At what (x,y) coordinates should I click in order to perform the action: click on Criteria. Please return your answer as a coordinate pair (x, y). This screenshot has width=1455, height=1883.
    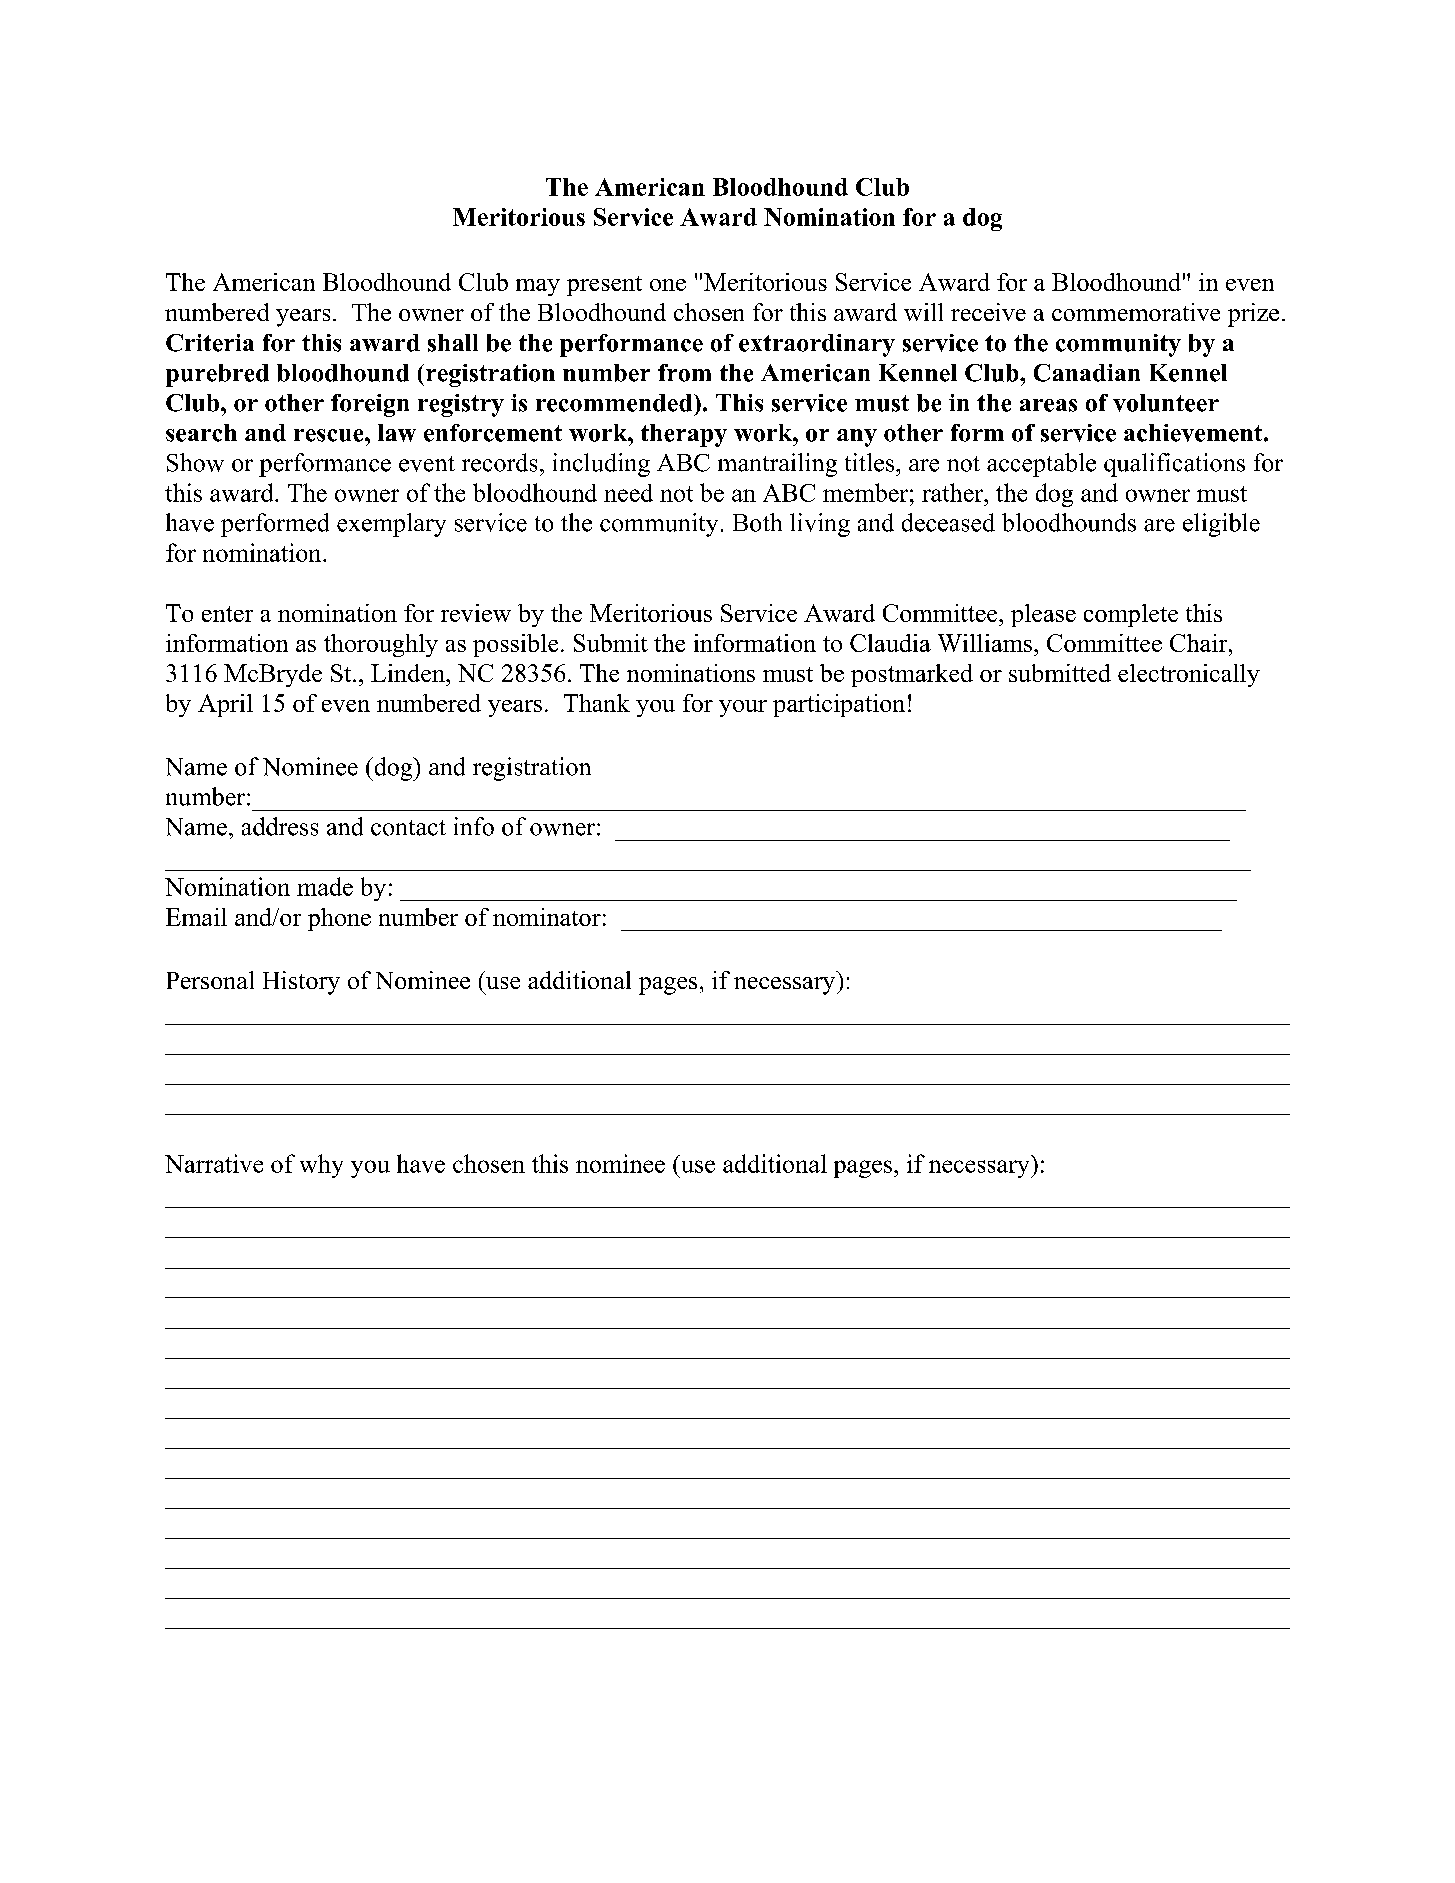
    Looking at the image, I should click on (210, 343).
